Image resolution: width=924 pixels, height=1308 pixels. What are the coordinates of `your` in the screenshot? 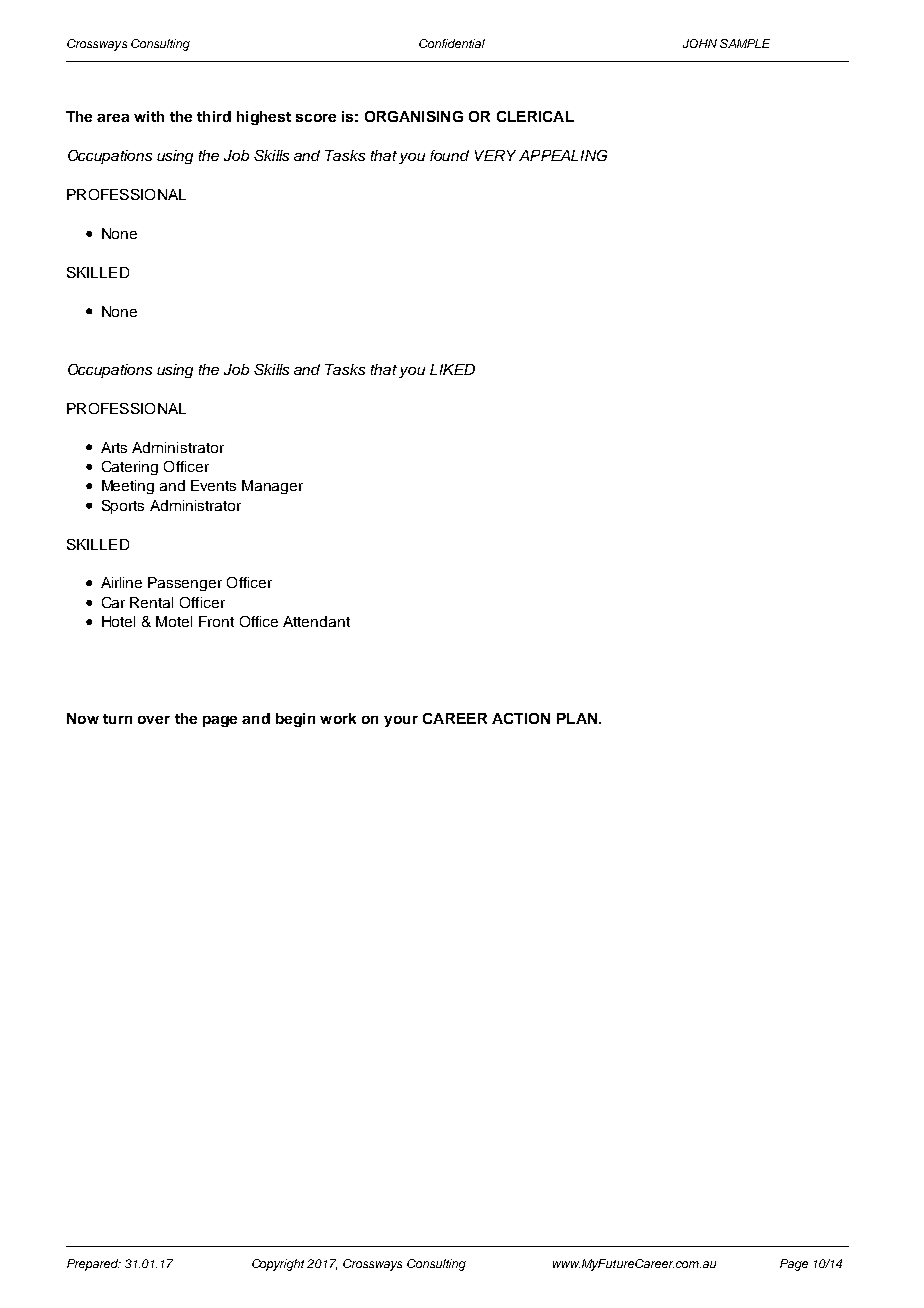 It's located at (401, 721).
